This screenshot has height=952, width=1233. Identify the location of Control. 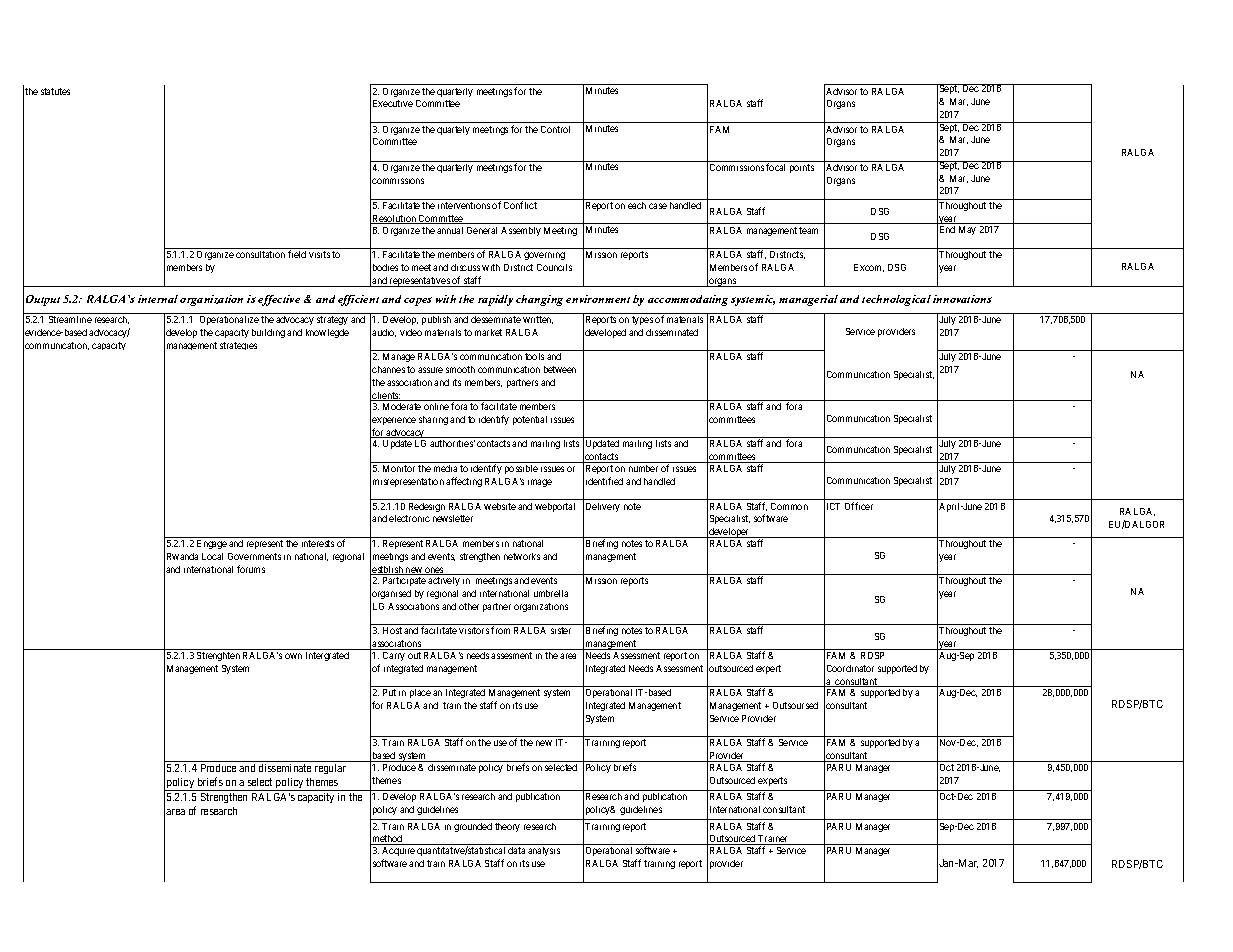
(555, 129).
